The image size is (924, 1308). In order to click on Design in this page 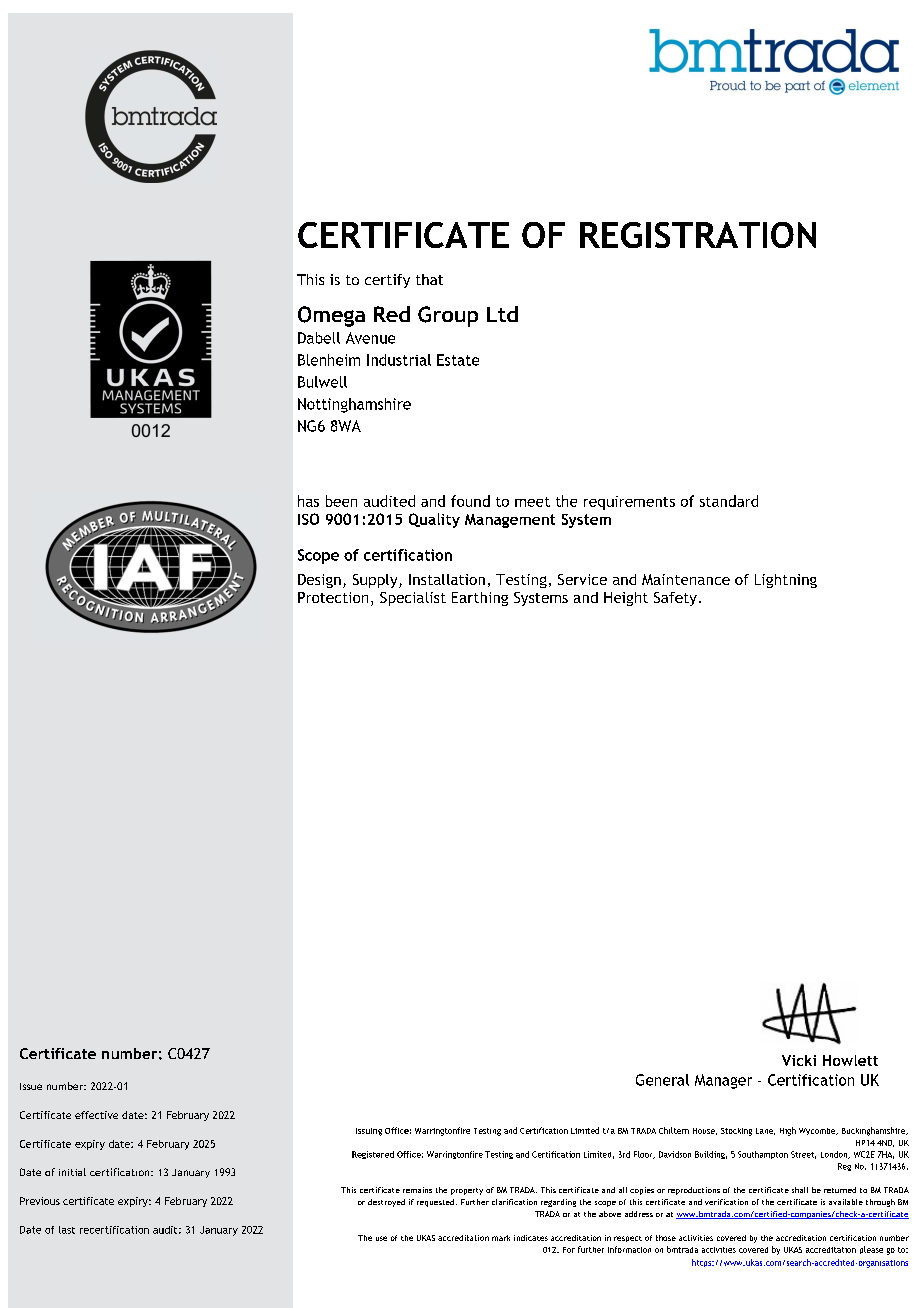, I will do `click(319, 581)`.
